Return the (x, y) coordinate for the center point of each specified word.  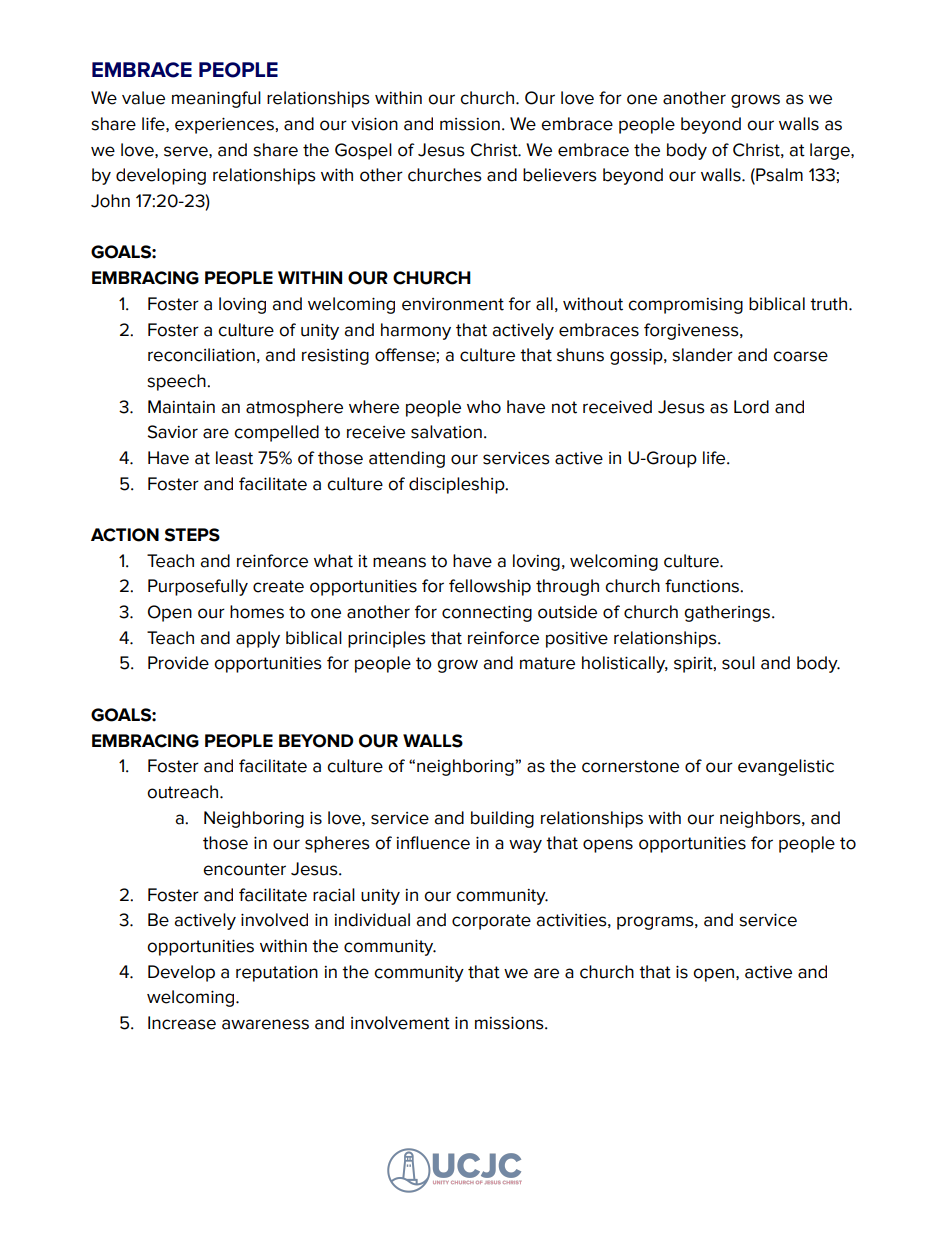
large (831, 151)
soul (738, 663)
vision (374, 124)
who (484, 407)
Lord (751, 407)
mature (547, 663)
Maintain (181, 407)
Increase (182, 1023)
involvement (400, 1023)
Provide (178, 663)
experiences (224, 126)
